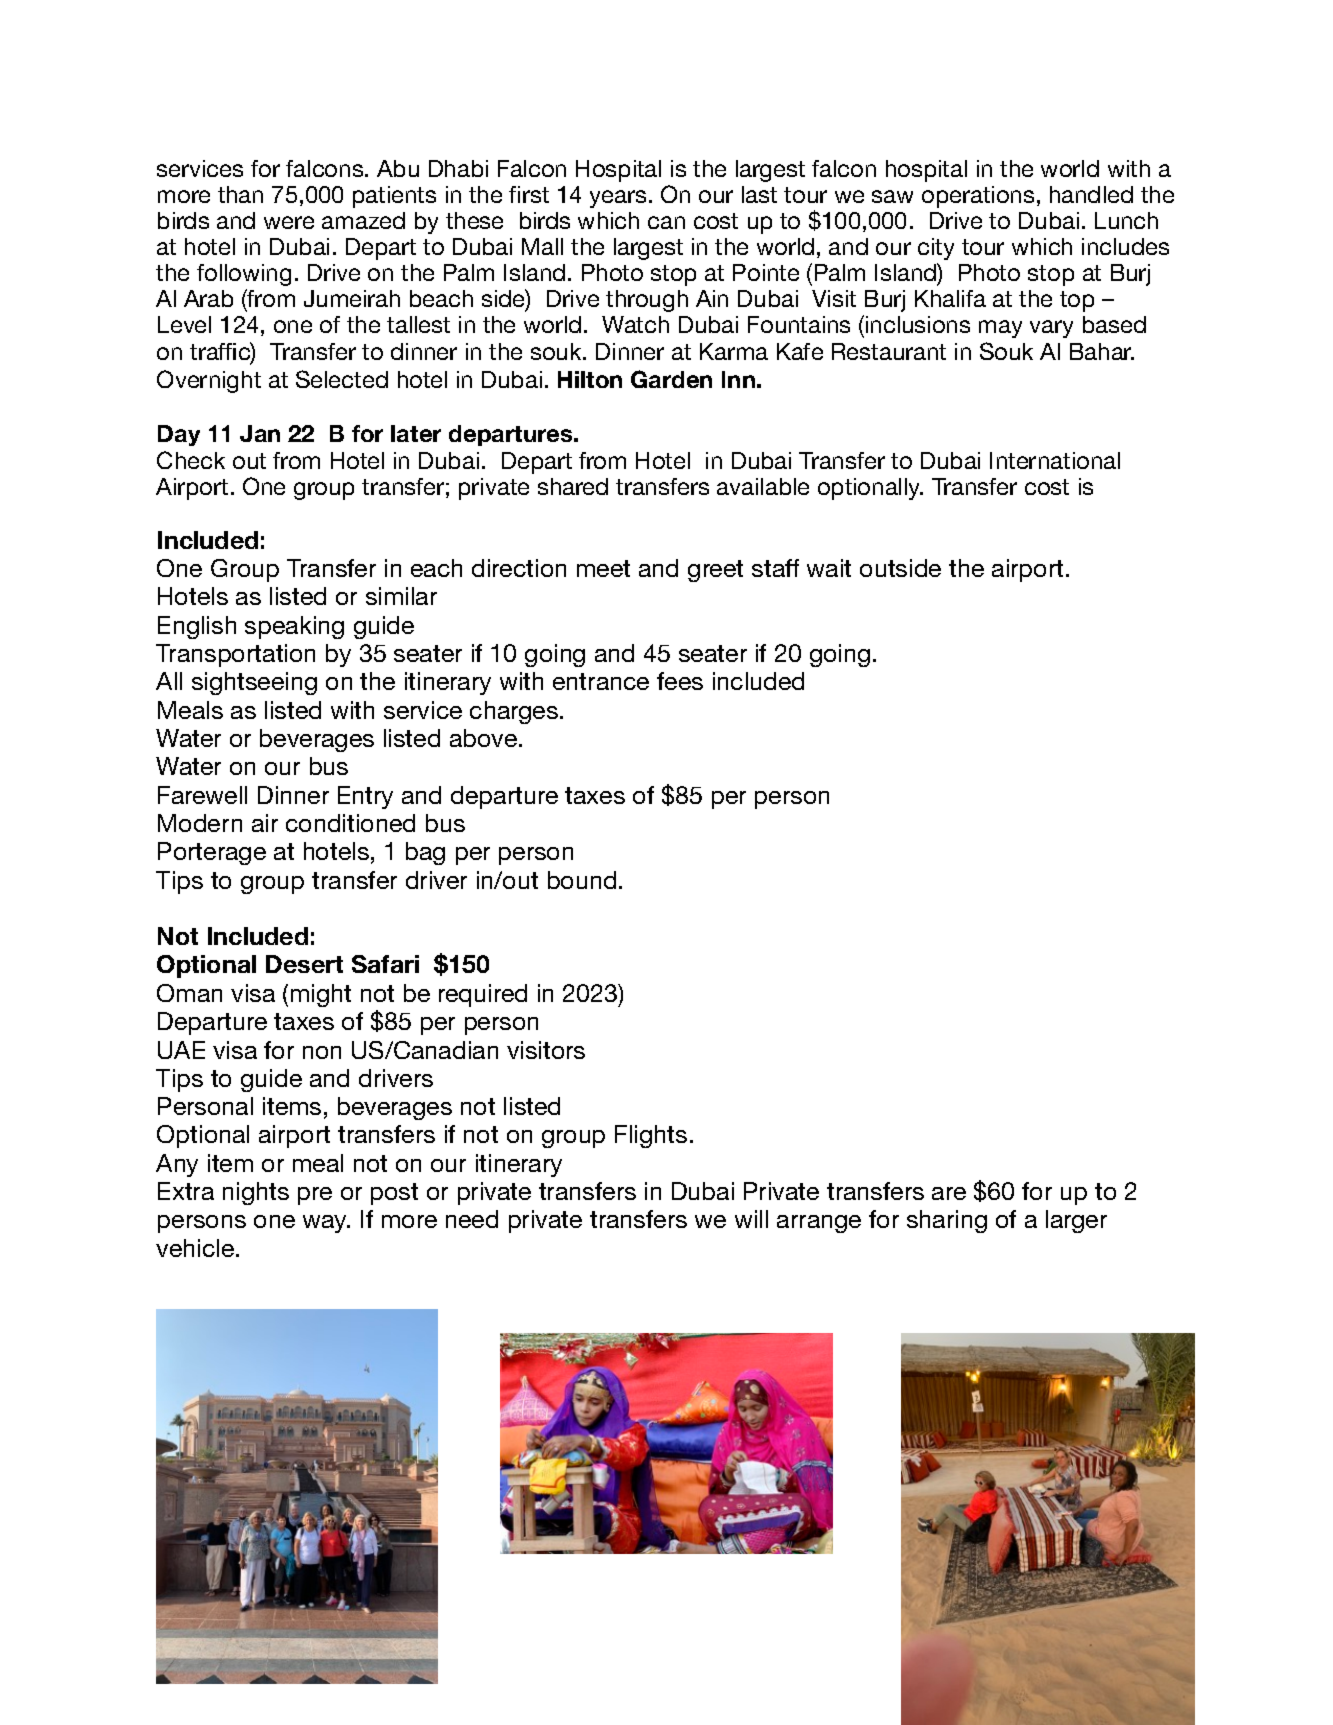 The height and width of the document is (1725, 1333). Describe the element at coordinates (829, 568) in the document. I see `wait` at that location.
